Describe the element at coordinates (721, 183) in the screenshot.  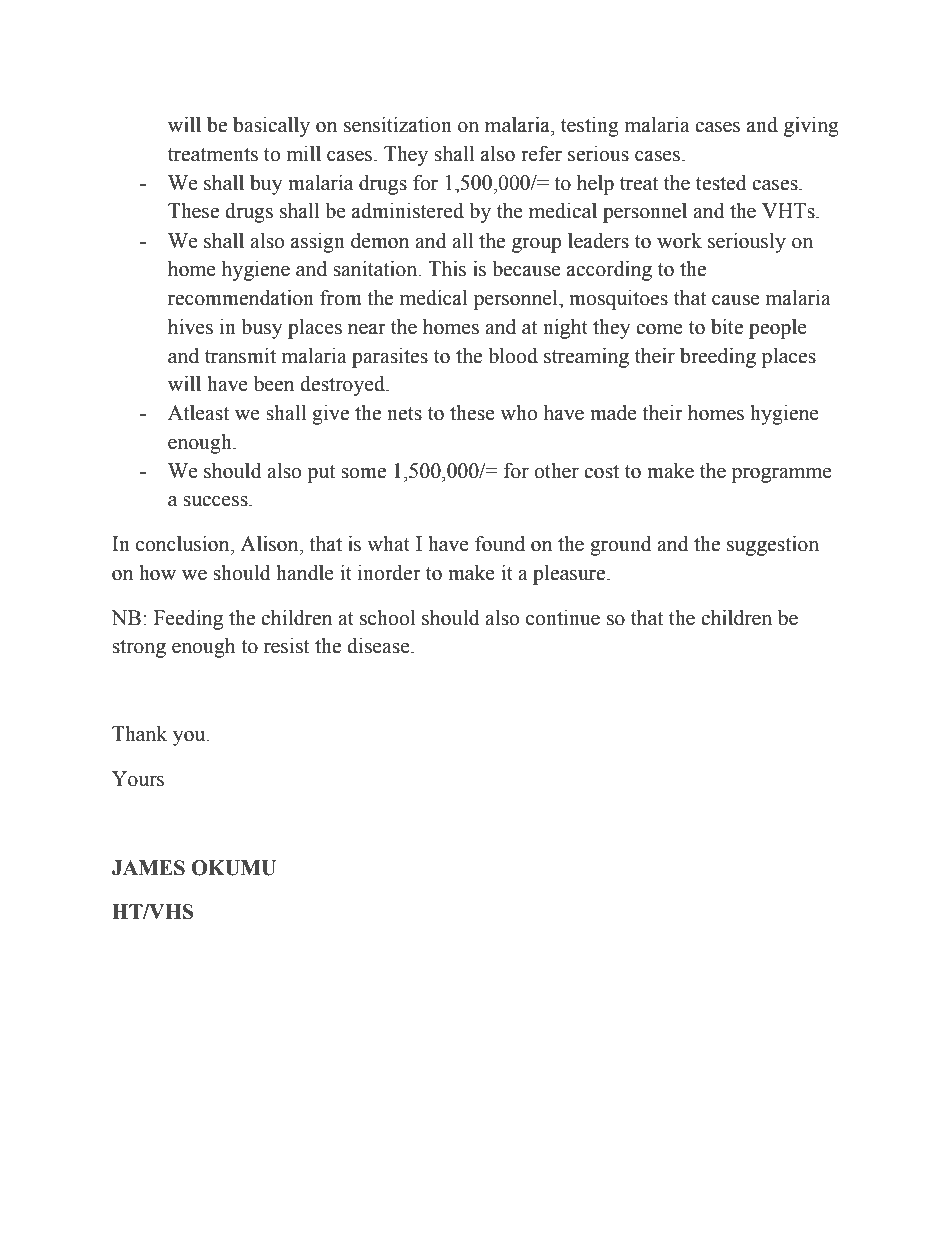
I see `tested` at that location.
